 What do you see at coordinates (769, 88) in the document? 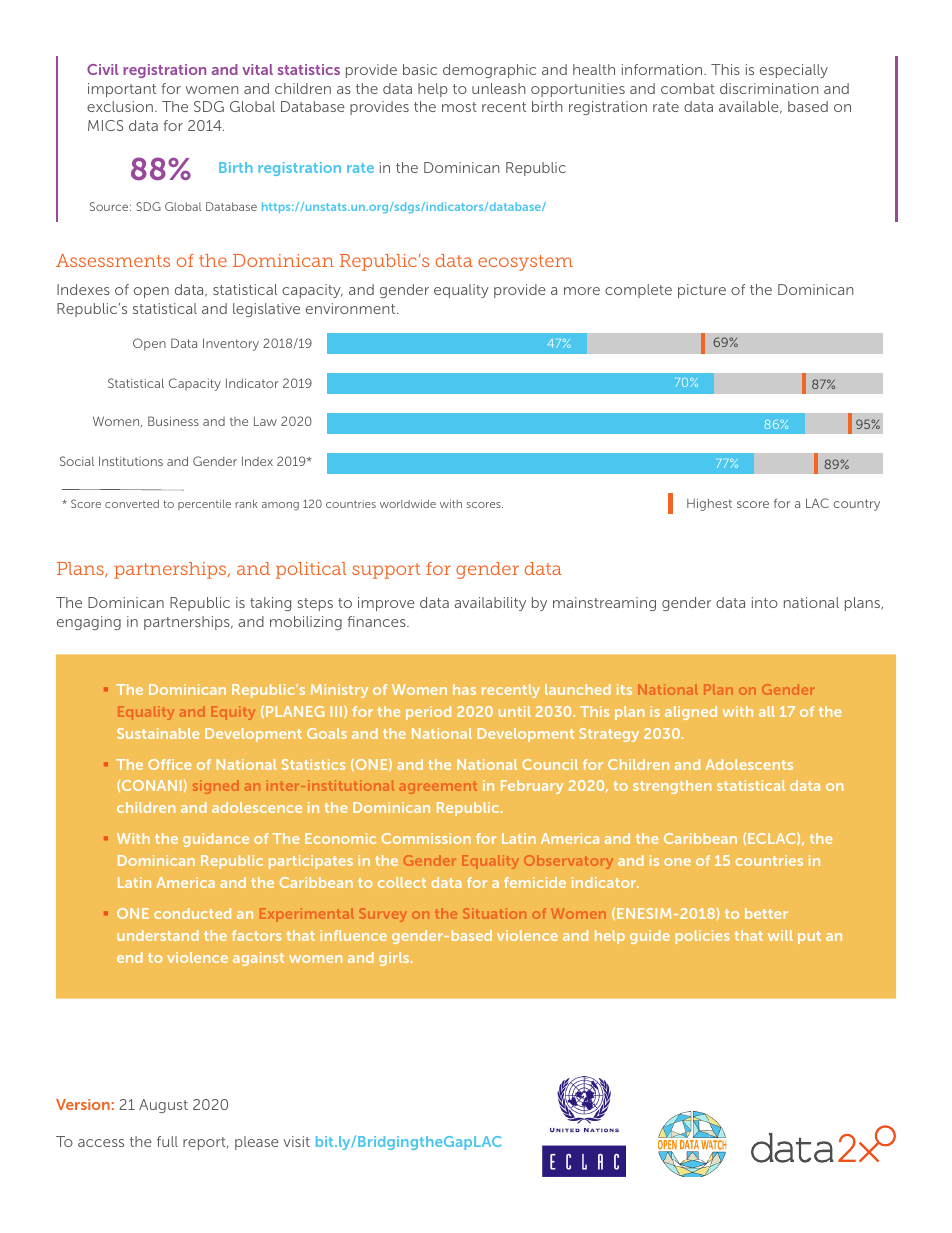
I see `discrimination` at bounding box center [769, 88].
